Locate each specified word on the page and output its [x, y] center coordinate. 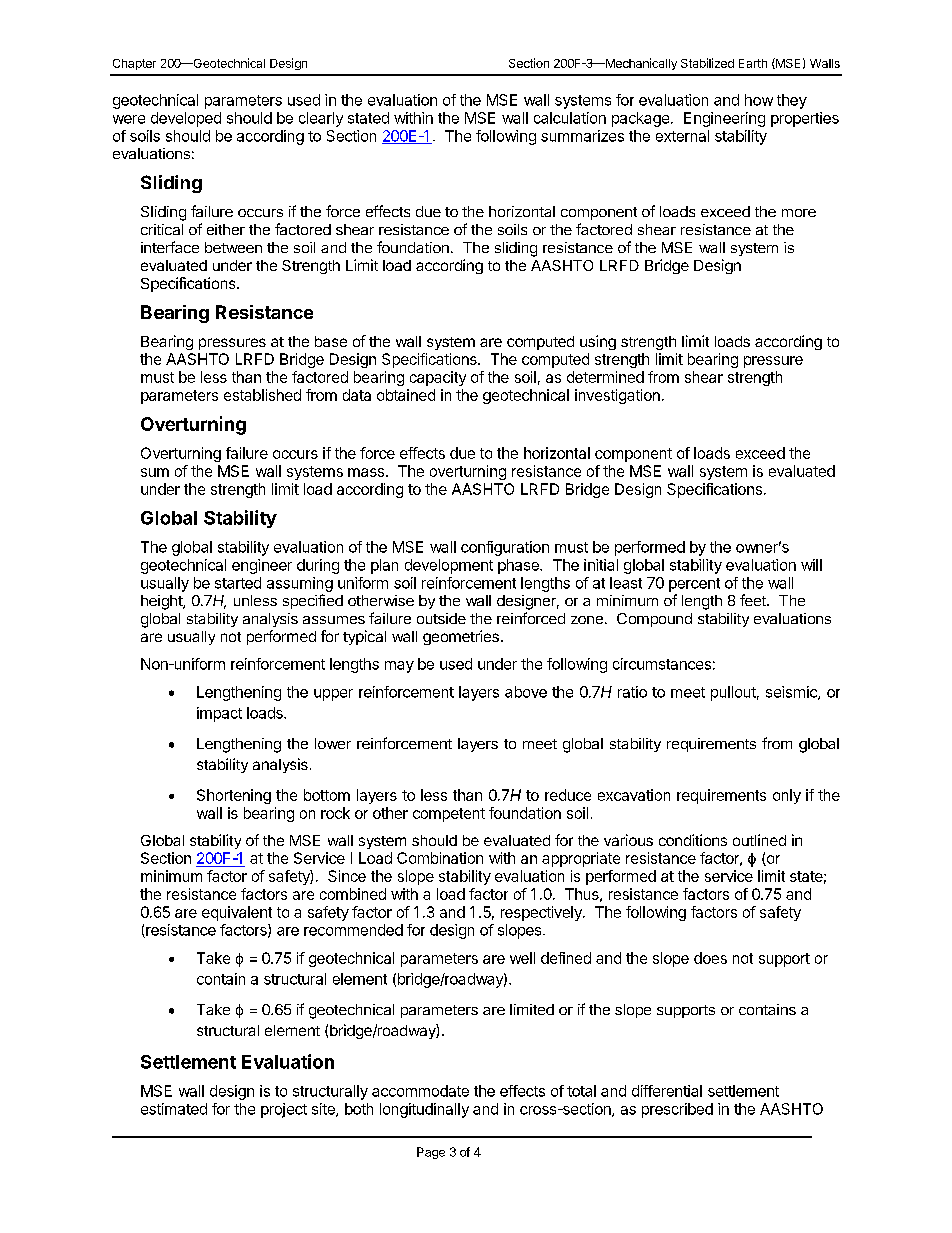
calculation [570, 118]
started [238, 583]
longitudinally [424, 1110]
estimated [174, 1109]
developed [186, 119]
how [759, 100]
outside [441, 618]
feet [754, 600]
